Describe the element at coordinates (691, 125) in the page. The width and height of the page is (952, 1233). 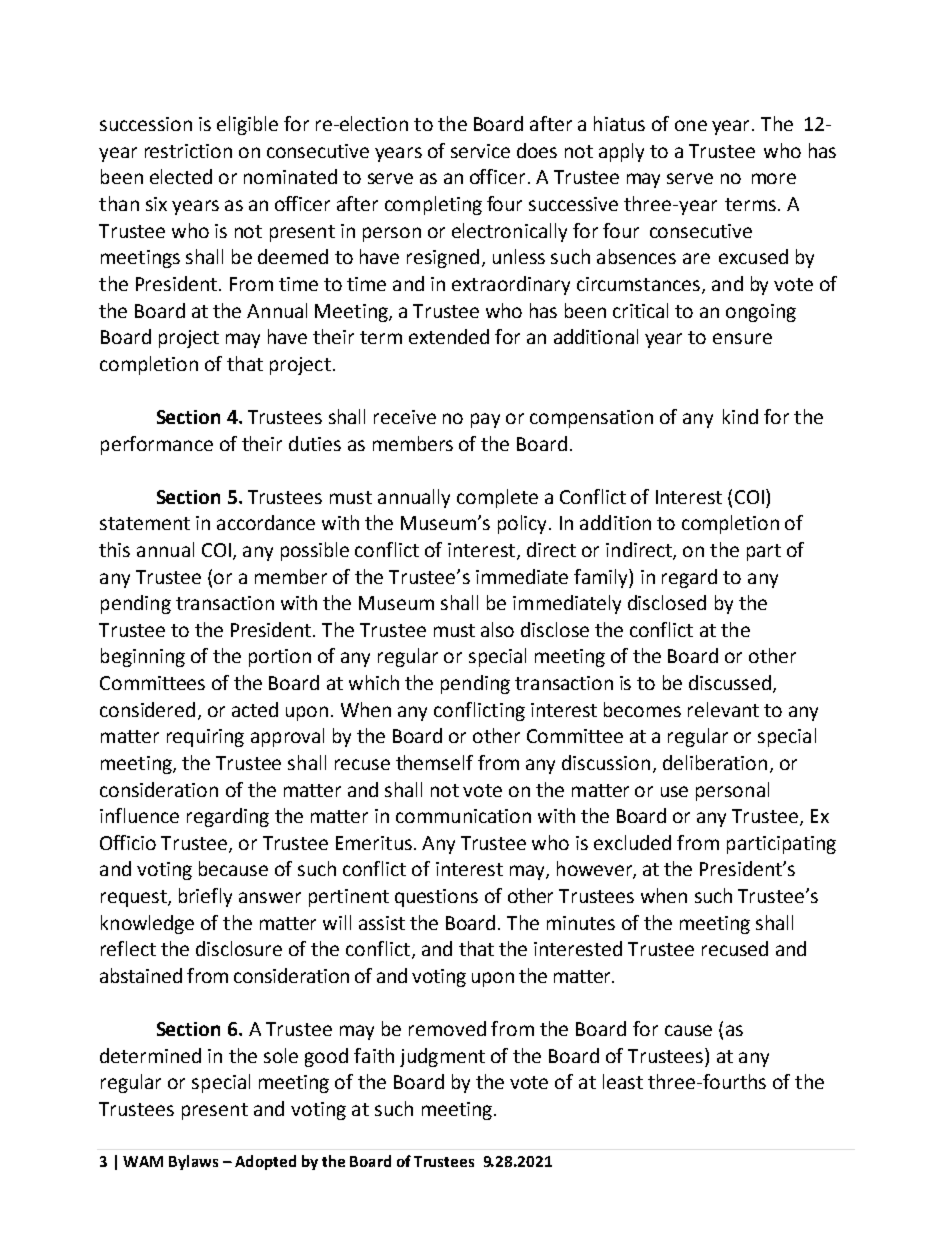
I see `one` at that location.
